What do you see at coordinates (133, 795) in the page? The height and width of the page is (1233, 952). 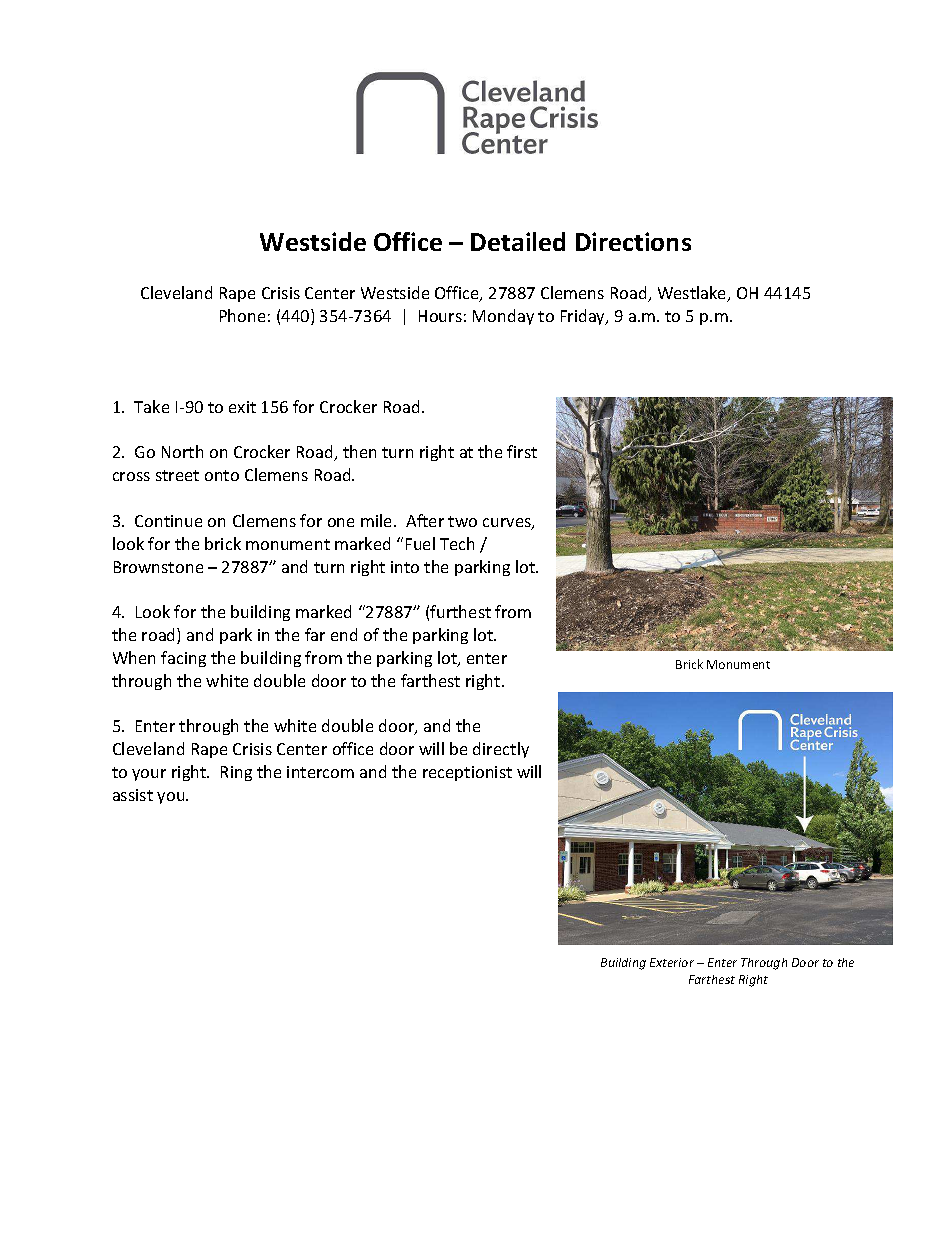 I see `assist` at bounding box center [133, 795].
